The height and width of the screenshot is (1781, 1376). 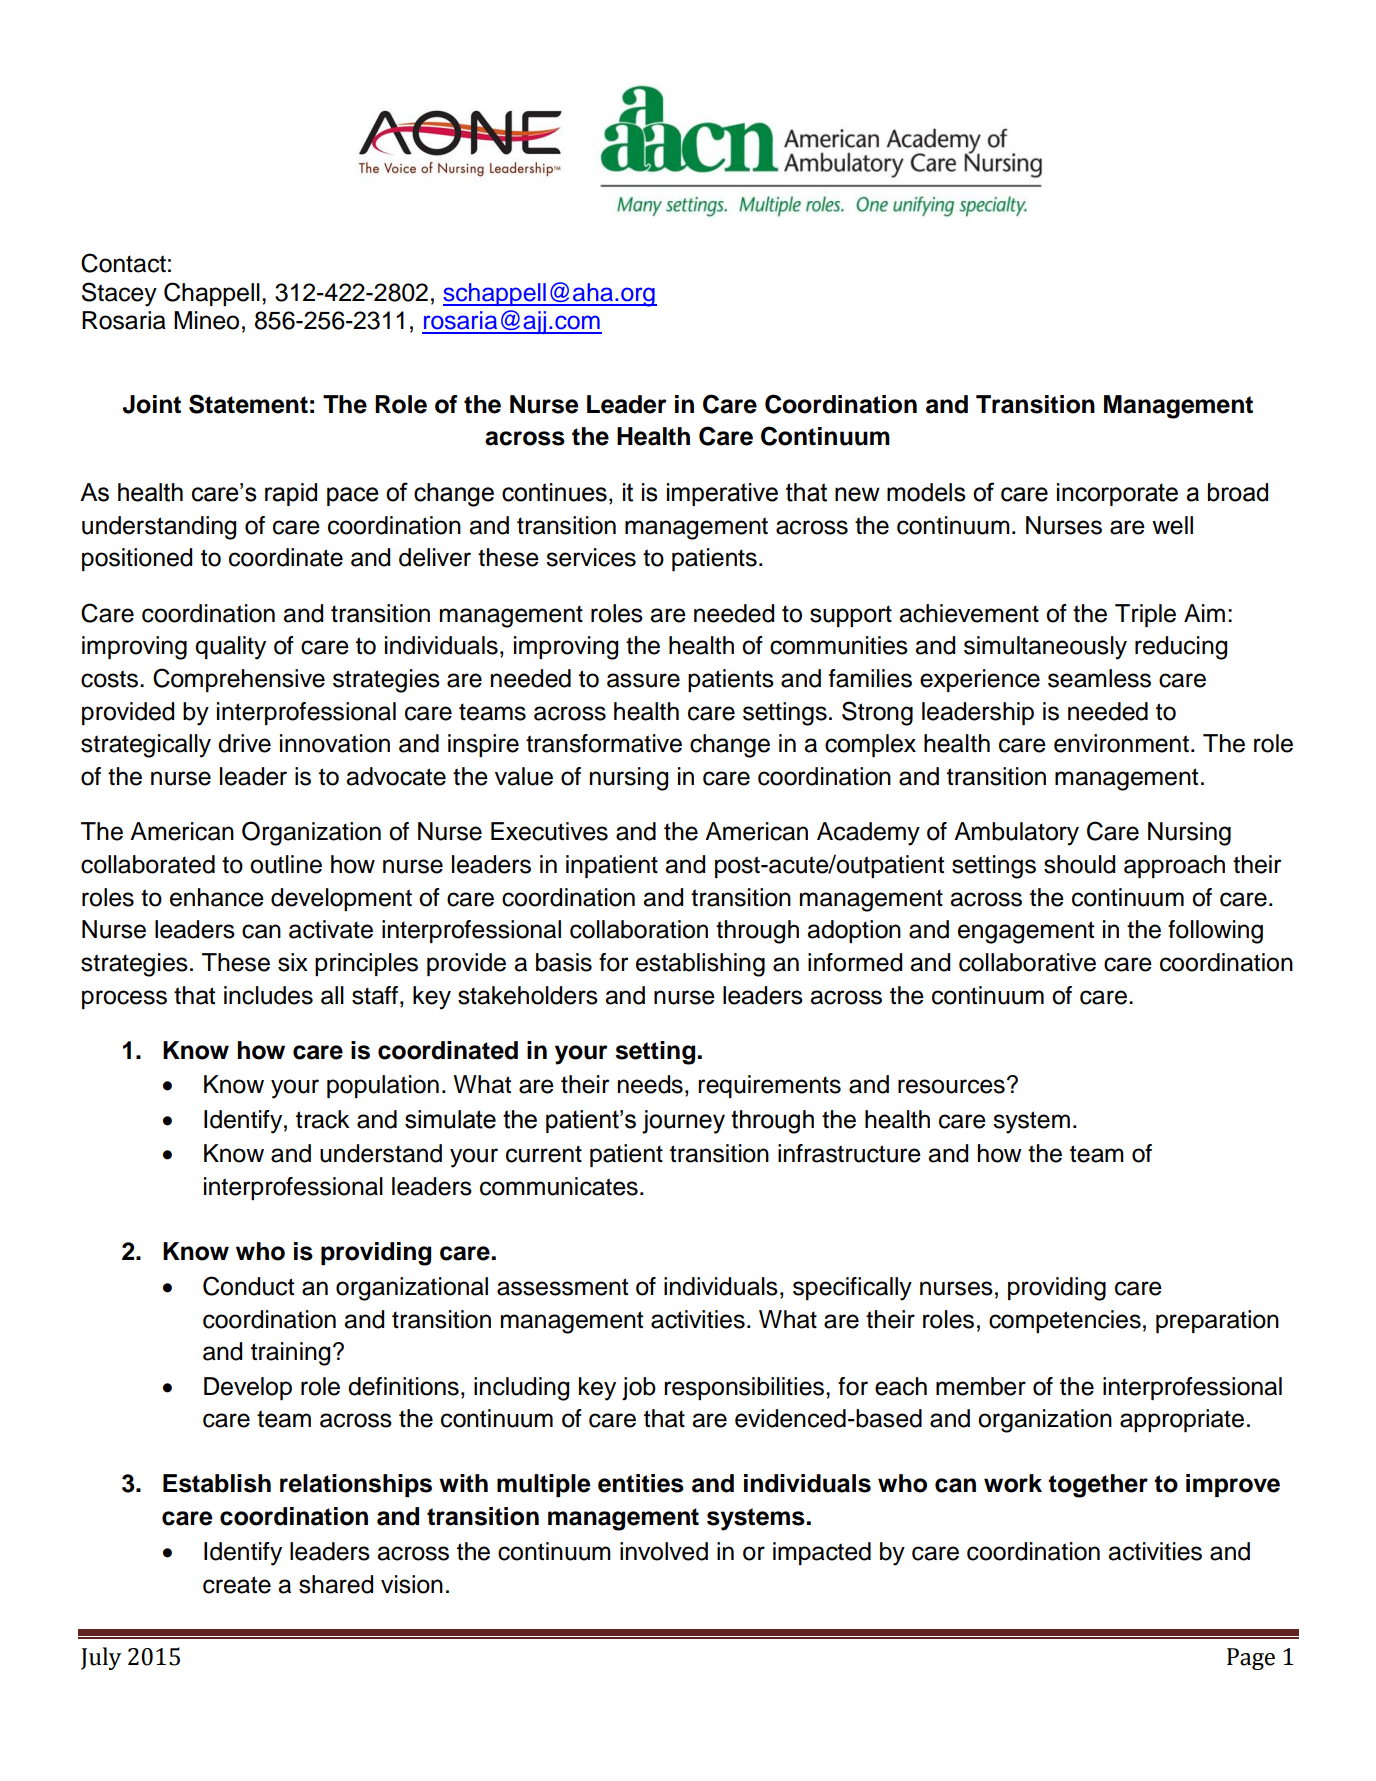 I want to click on incorporate, so click(x=1117, y=494).
